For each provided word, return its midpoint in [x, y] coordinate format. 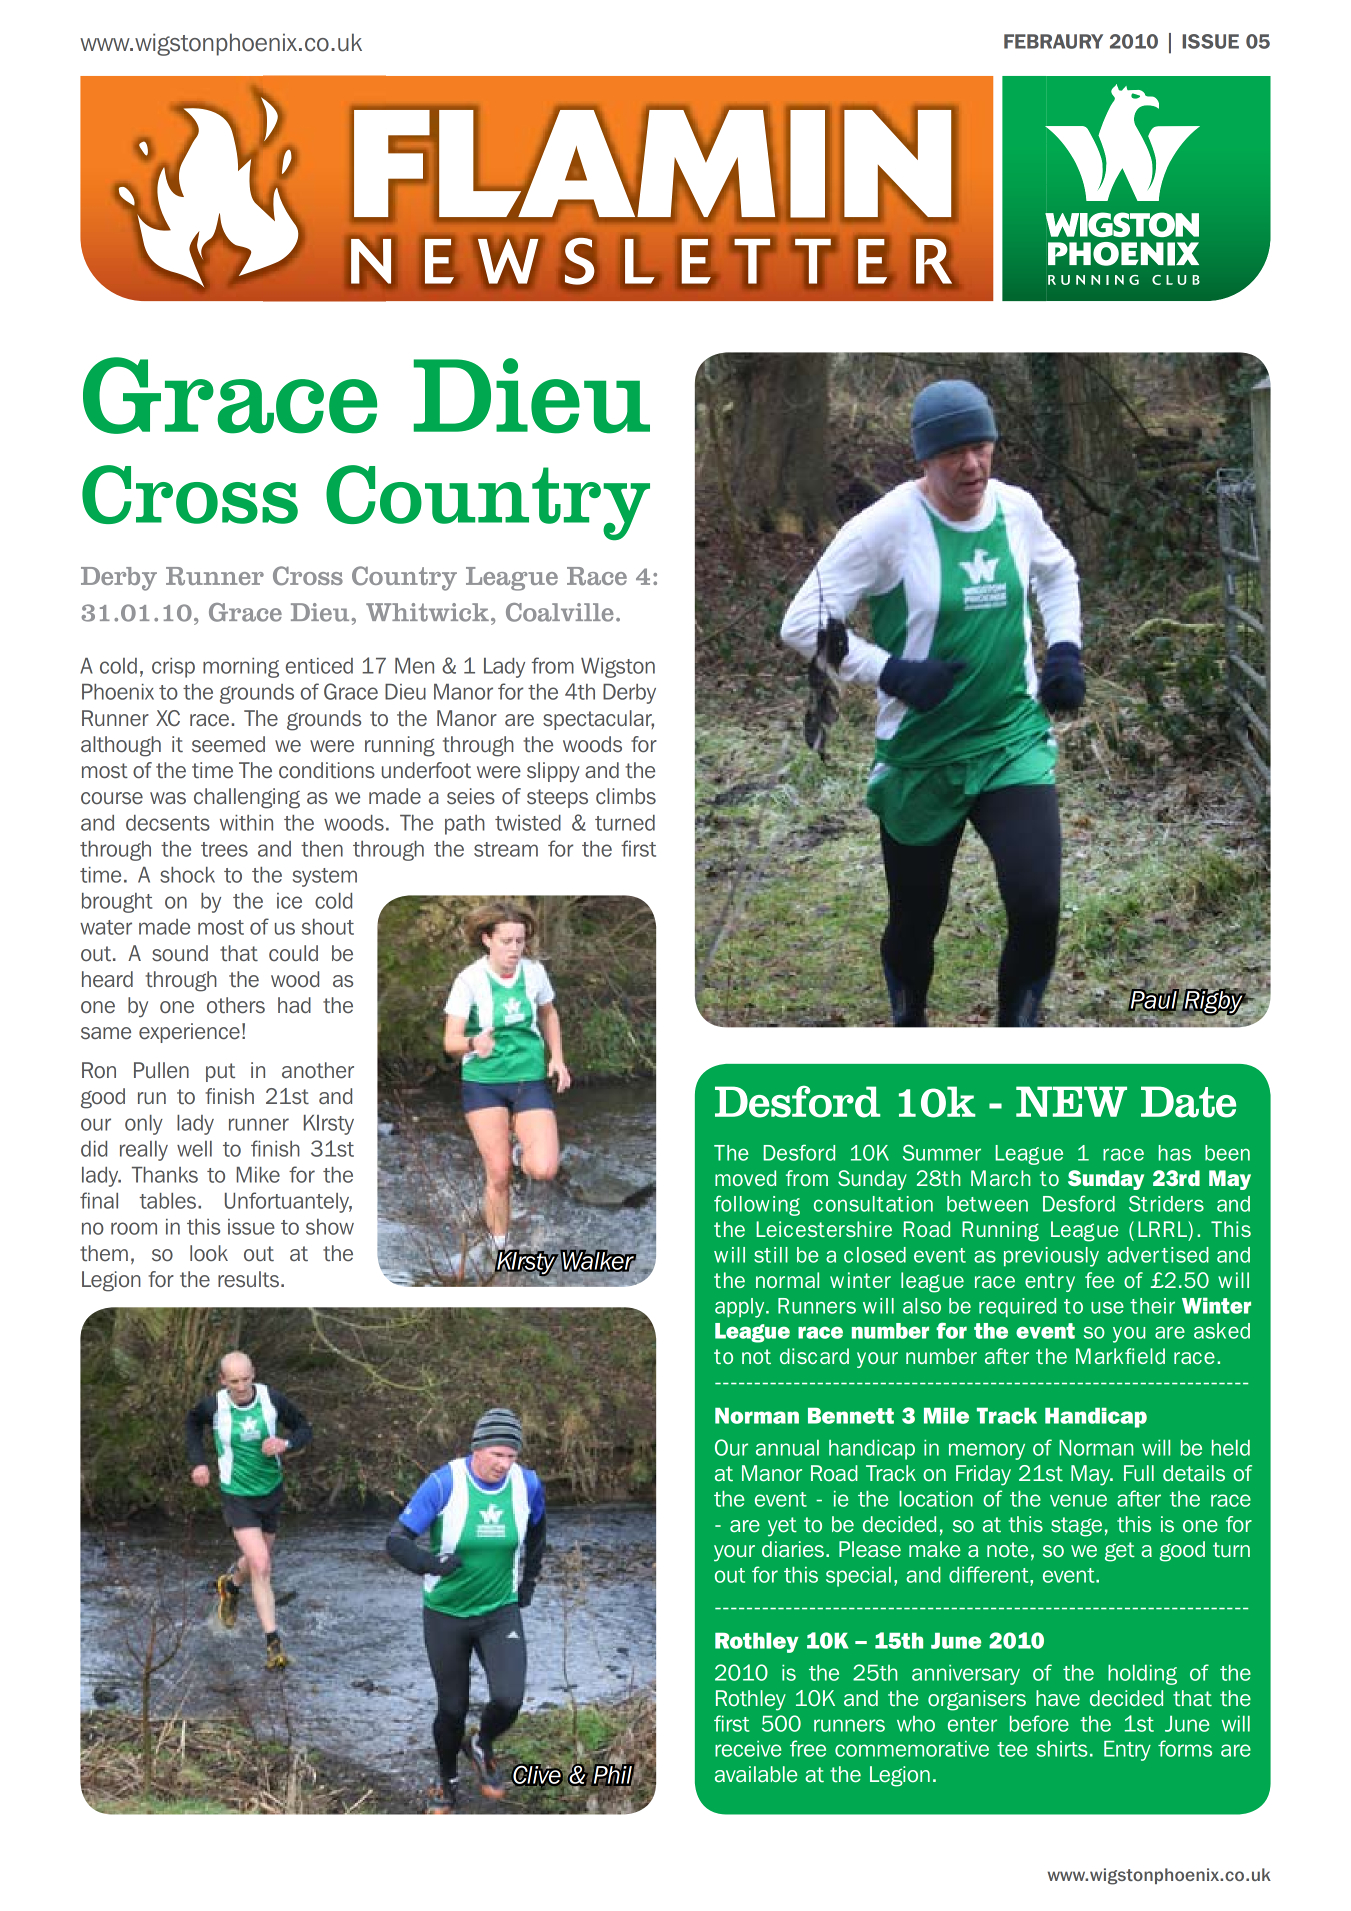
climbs [626, 796]
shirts [1062, 1749]
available [756, 1774]
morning [241, 668]
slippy [553, 772]
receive [748, 1749]
